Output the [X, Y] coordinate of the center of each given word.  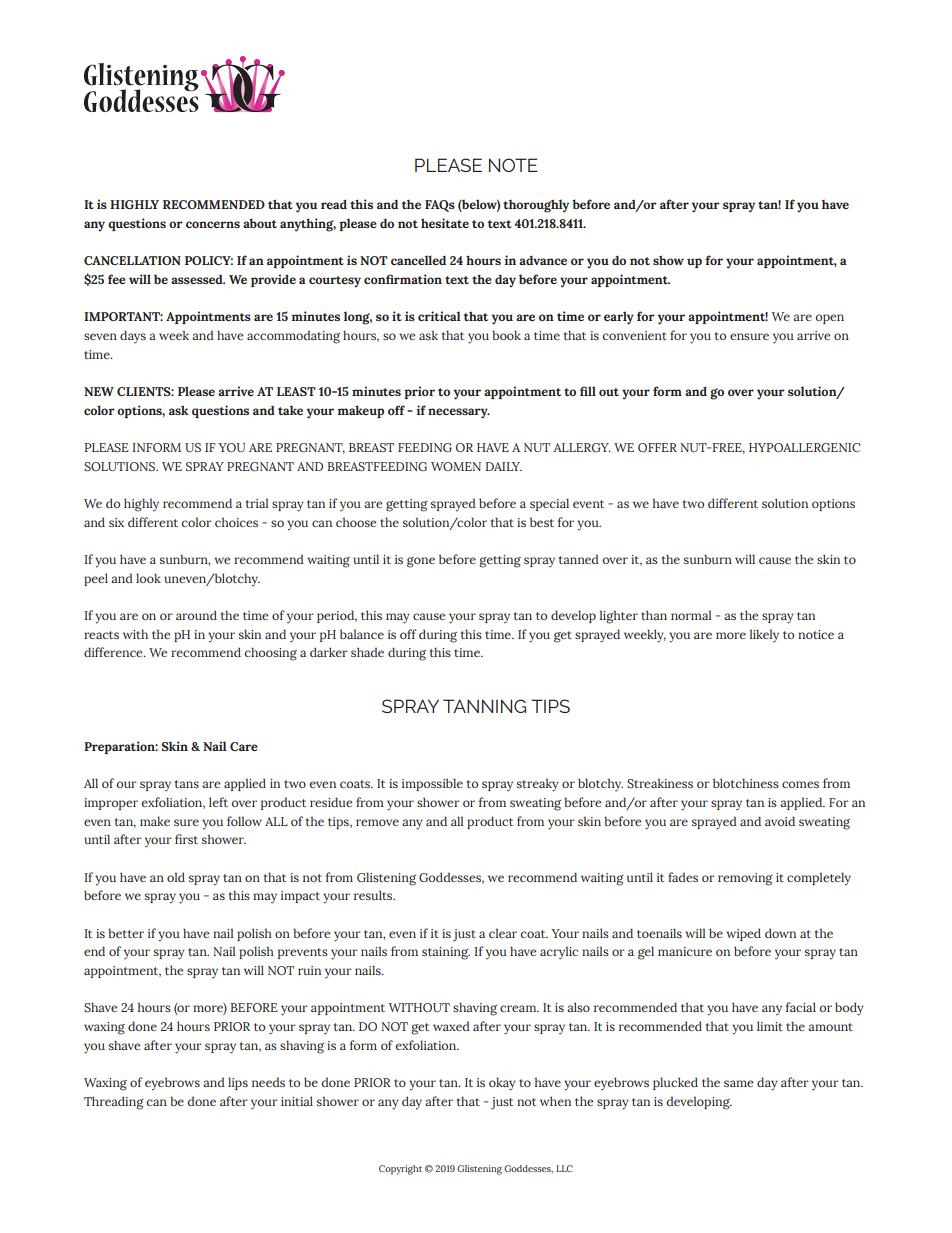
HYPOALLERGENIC [804, 447]
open [830, 319]
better [126, 933]
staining [446, 953]
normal [691, 615]
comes [800, 784]
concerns [213, 224]
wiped [743, 934]
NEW [99, 391]
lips [238, 1083]
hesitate [445, 223]
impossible [432, 784]
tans [187, 784]
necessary [459, 413]
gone [421, 562]
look [148, 578]
